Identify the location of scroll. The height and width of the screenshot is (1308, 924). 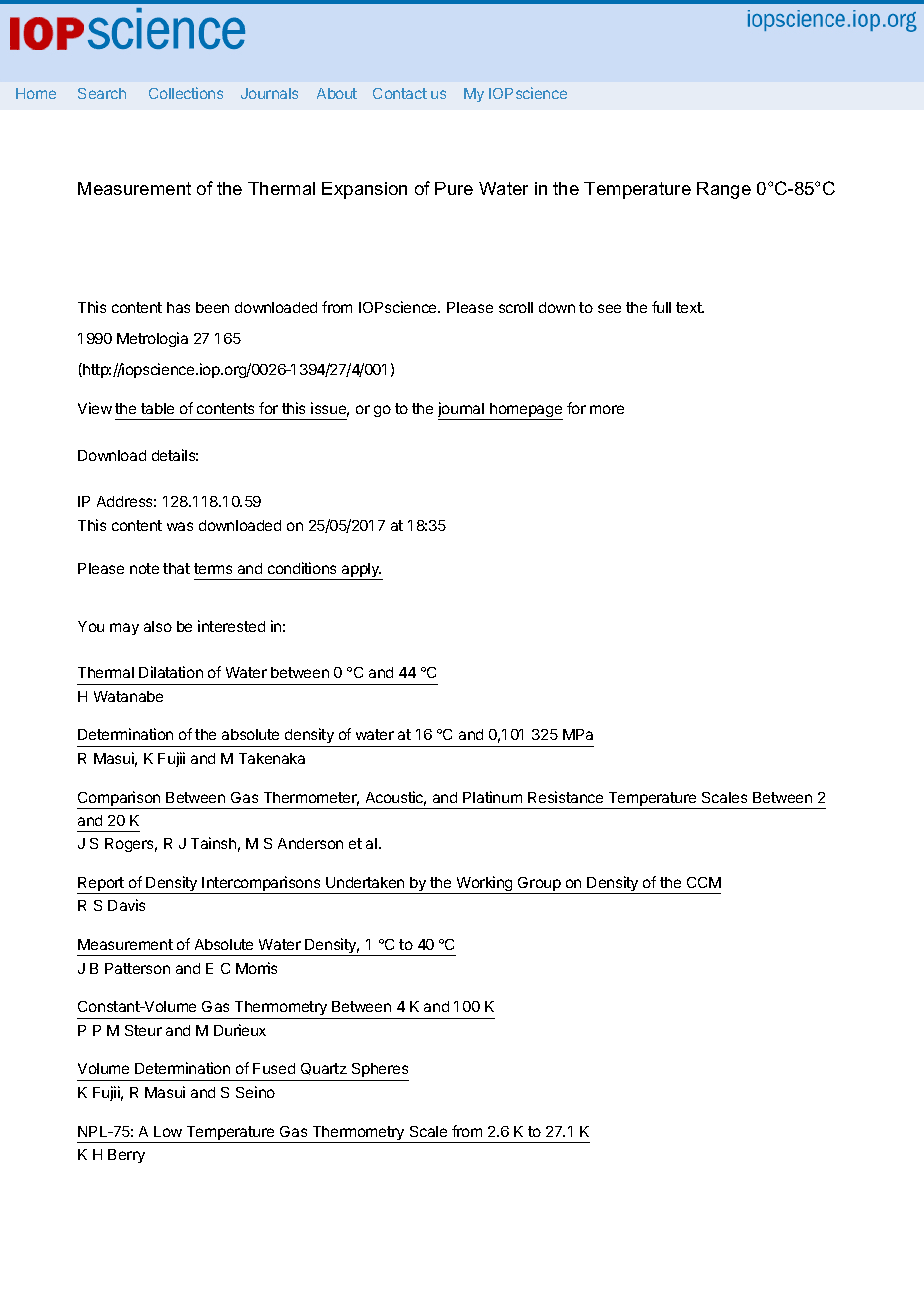
(516, 307).
